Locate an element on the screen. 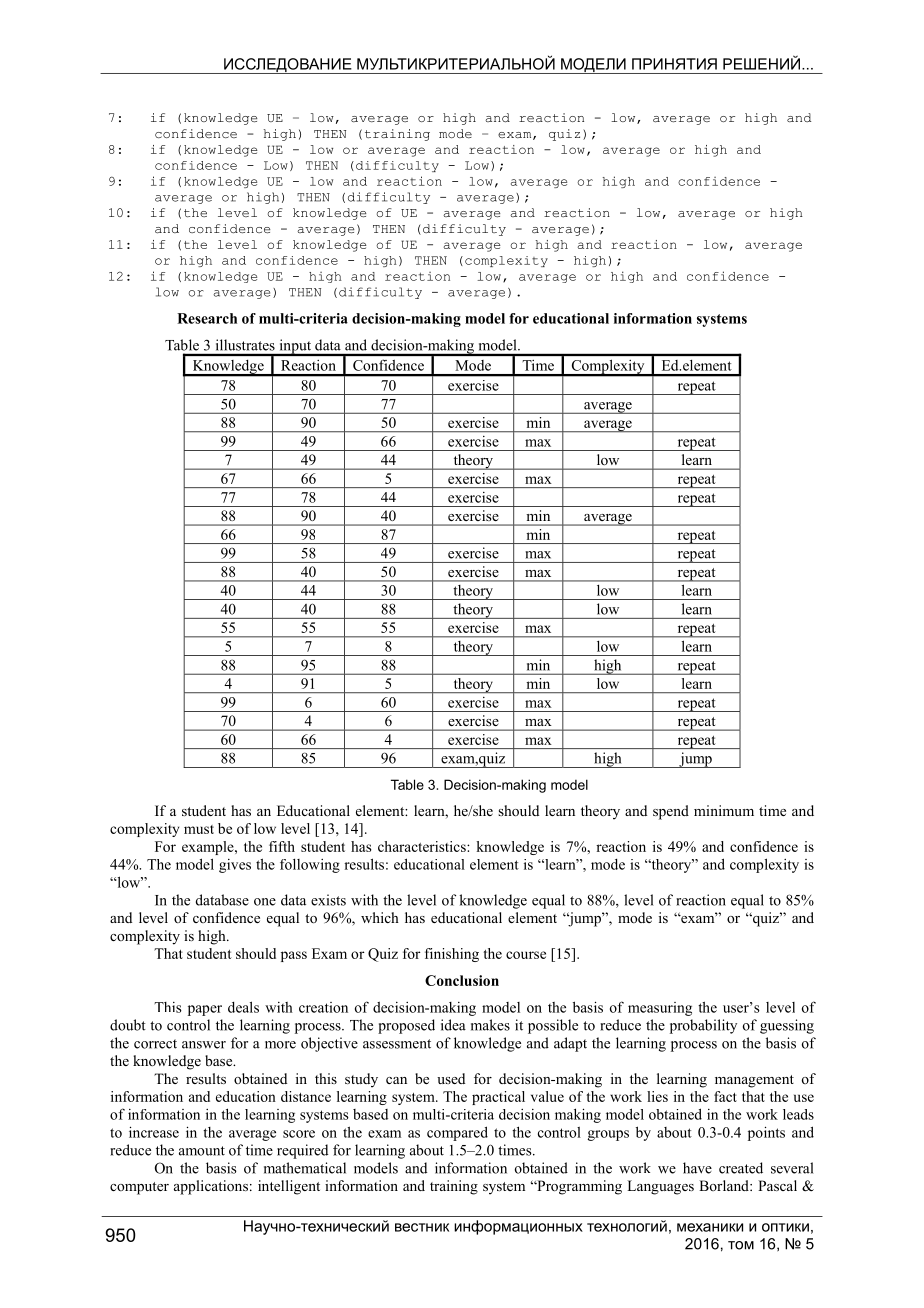  illustrates is located at coordinates (245, 345).
